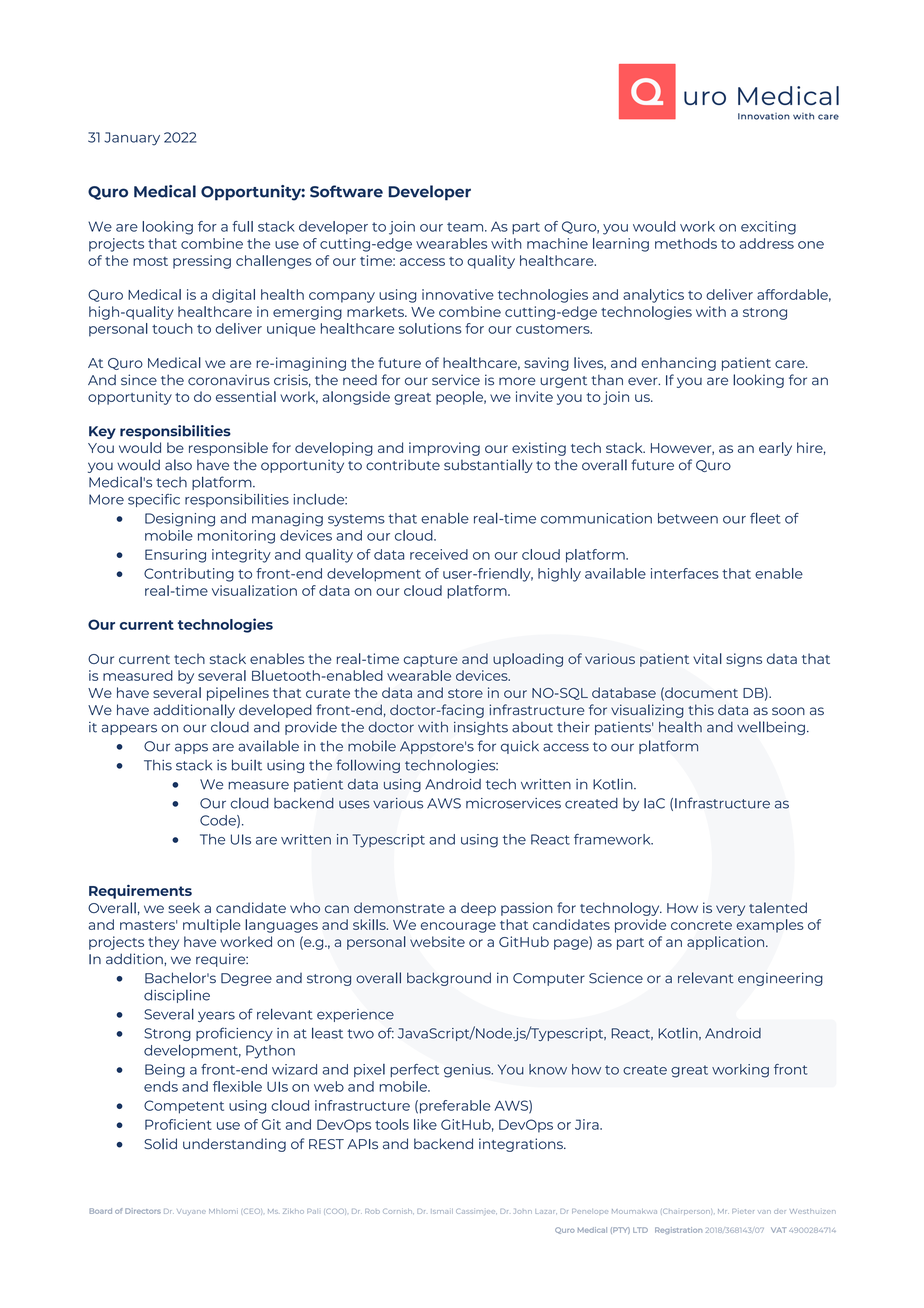  I want to click on Directors, so click(143, 1211).
